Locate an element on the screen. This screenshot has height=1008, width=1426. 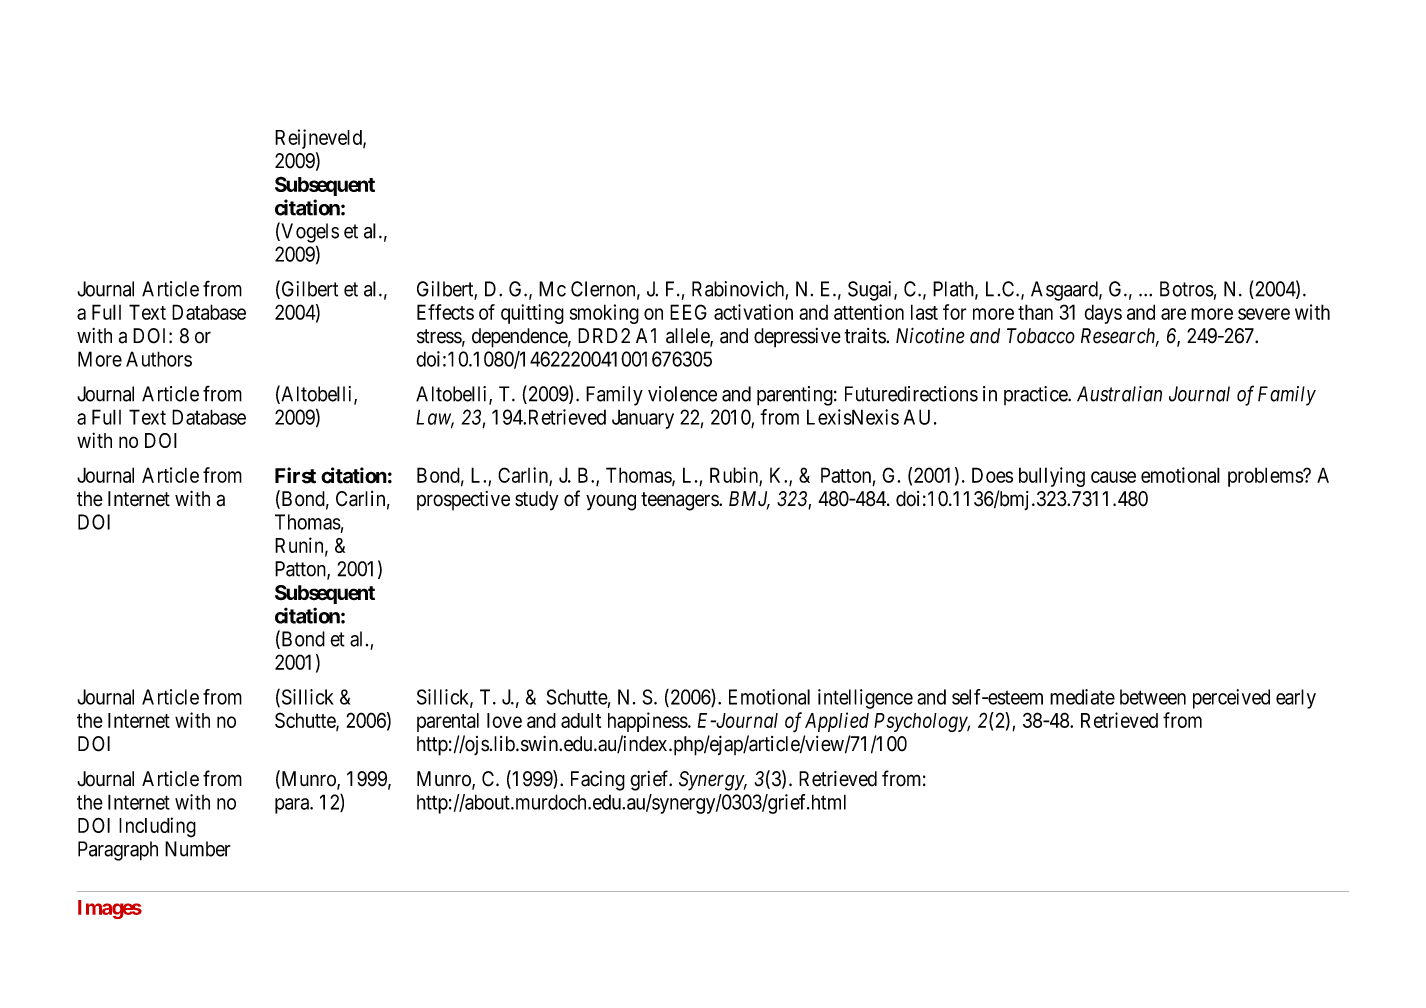
cause is located at coordinates (1113, 477).
